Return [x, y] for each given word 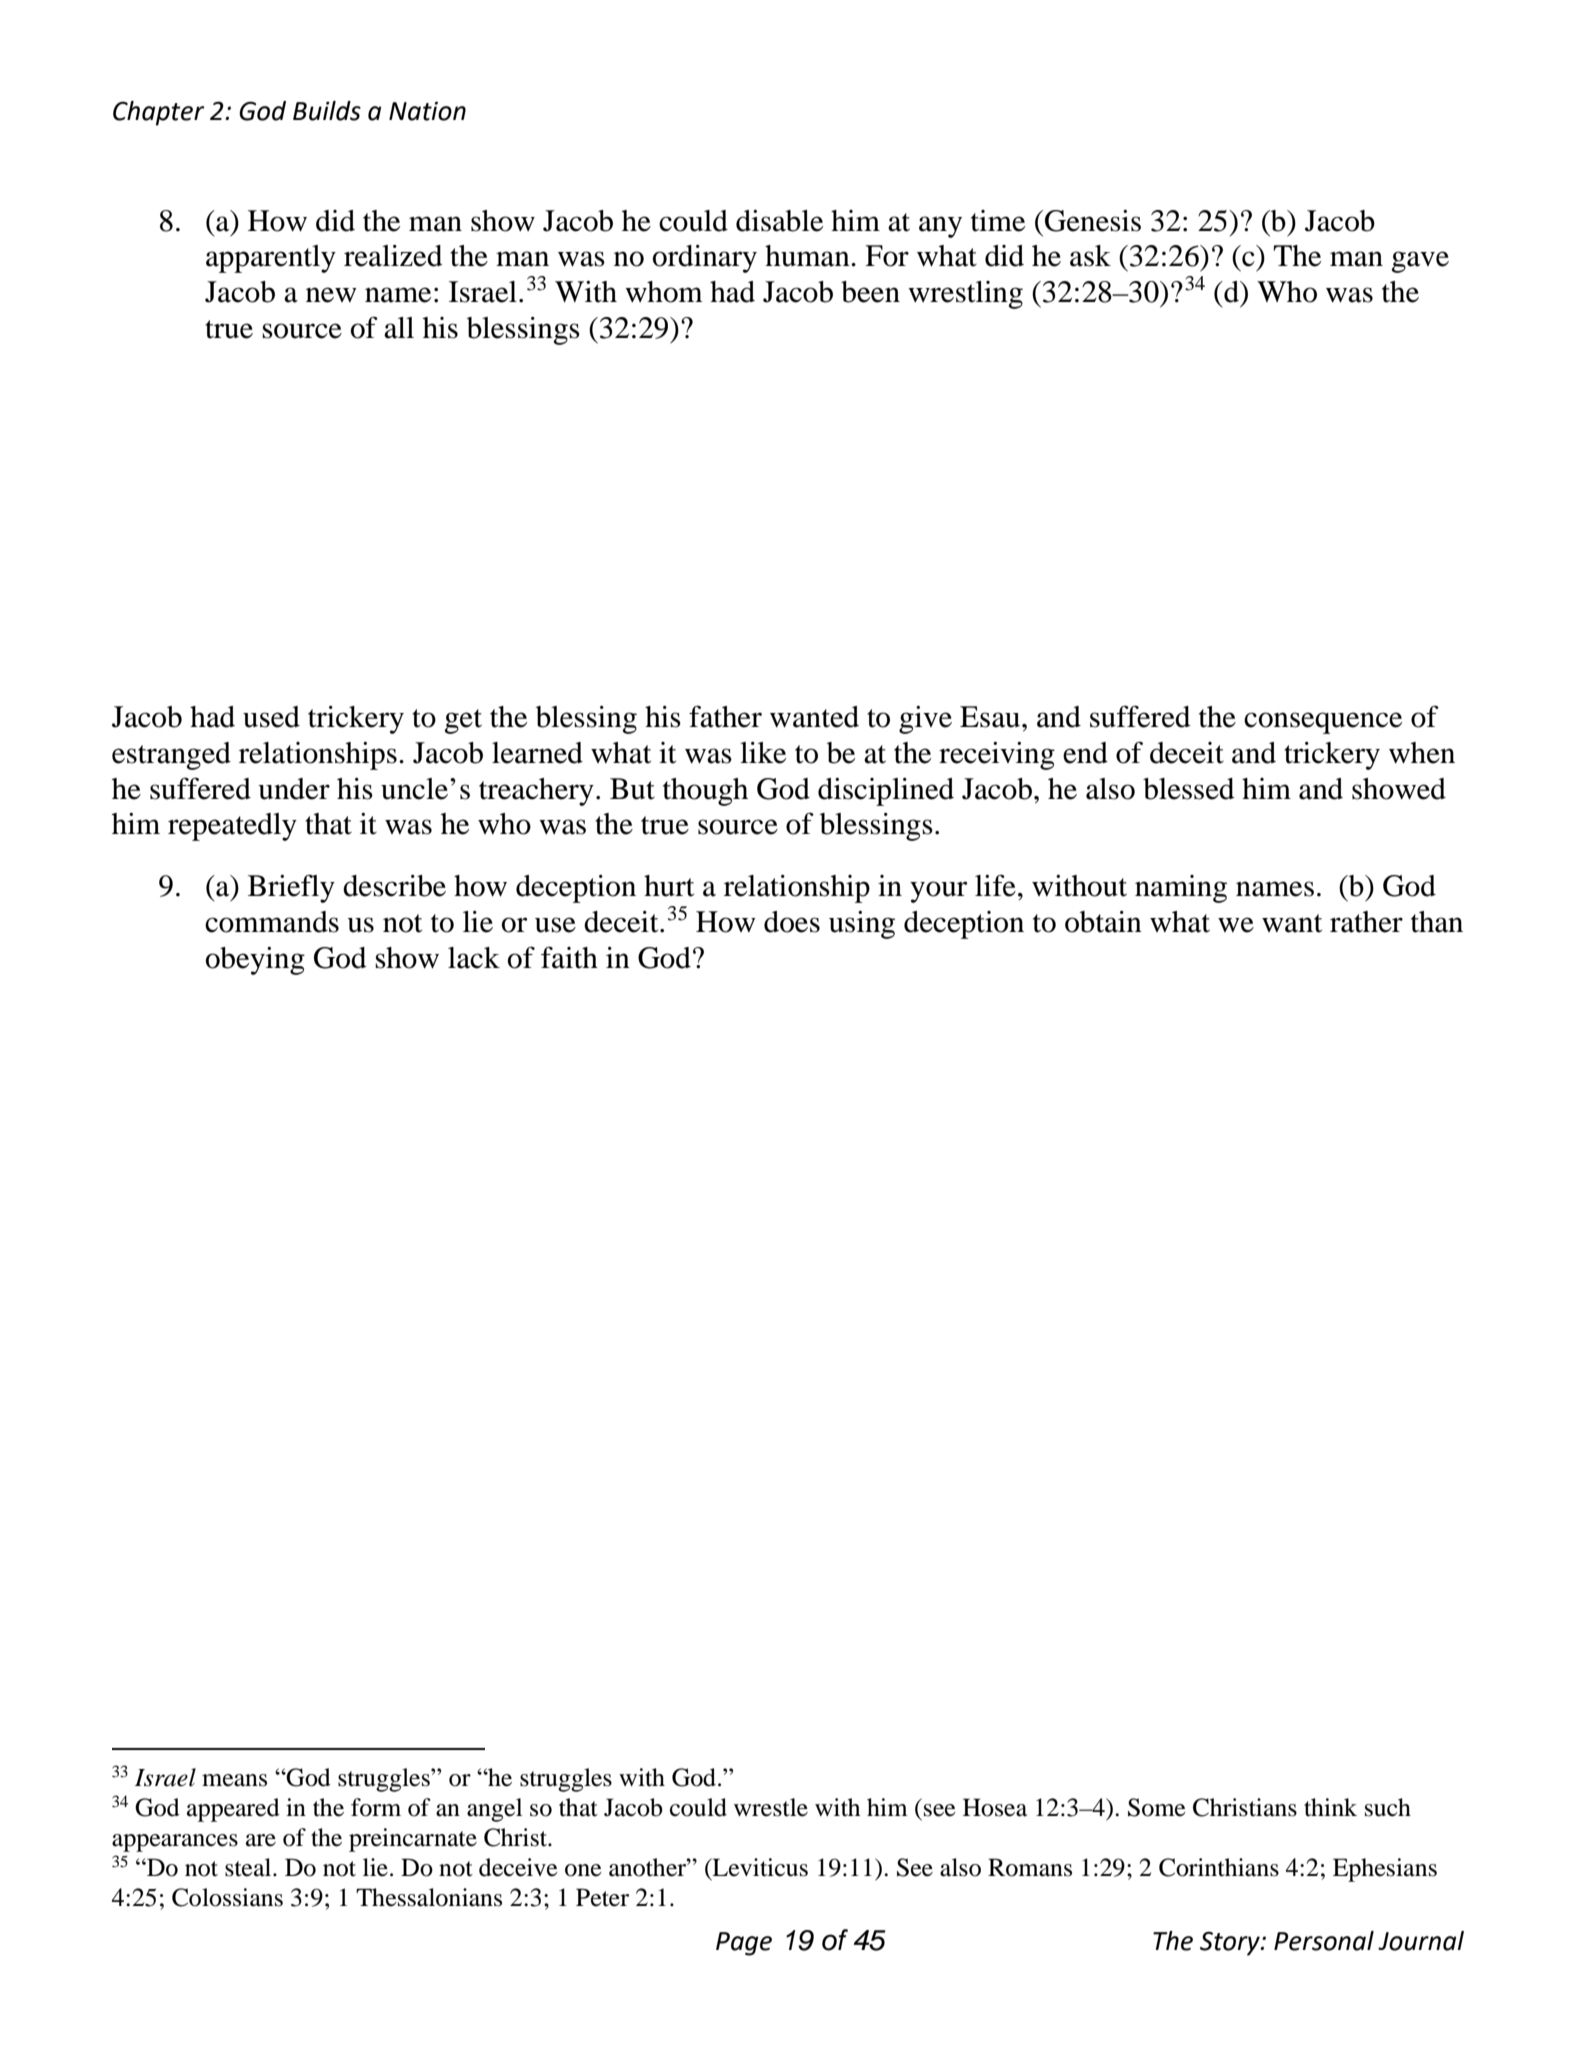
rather [1366, 922]
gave [1420, 262]
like [763, 753]
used [271, 717]
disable [779, 221]
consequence [1323, 723]
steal [249, 1867]
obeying [255, 961]
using [862, 925]
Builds [327, 111]
